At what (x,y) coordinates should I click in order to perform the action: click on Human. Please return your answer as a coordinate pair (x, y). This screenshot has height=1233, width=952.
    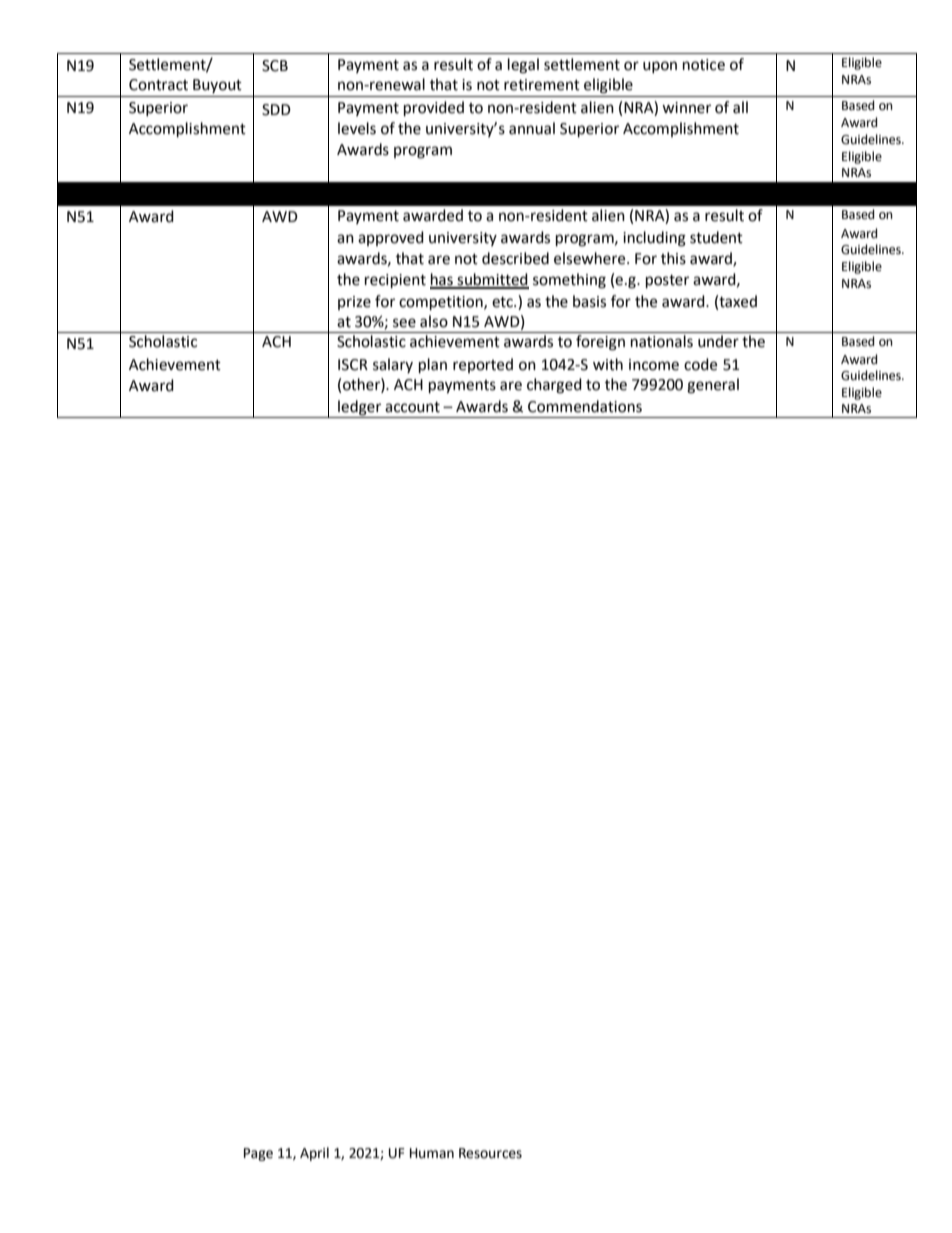
    Looking at the image, I should click on (432, 1153).
